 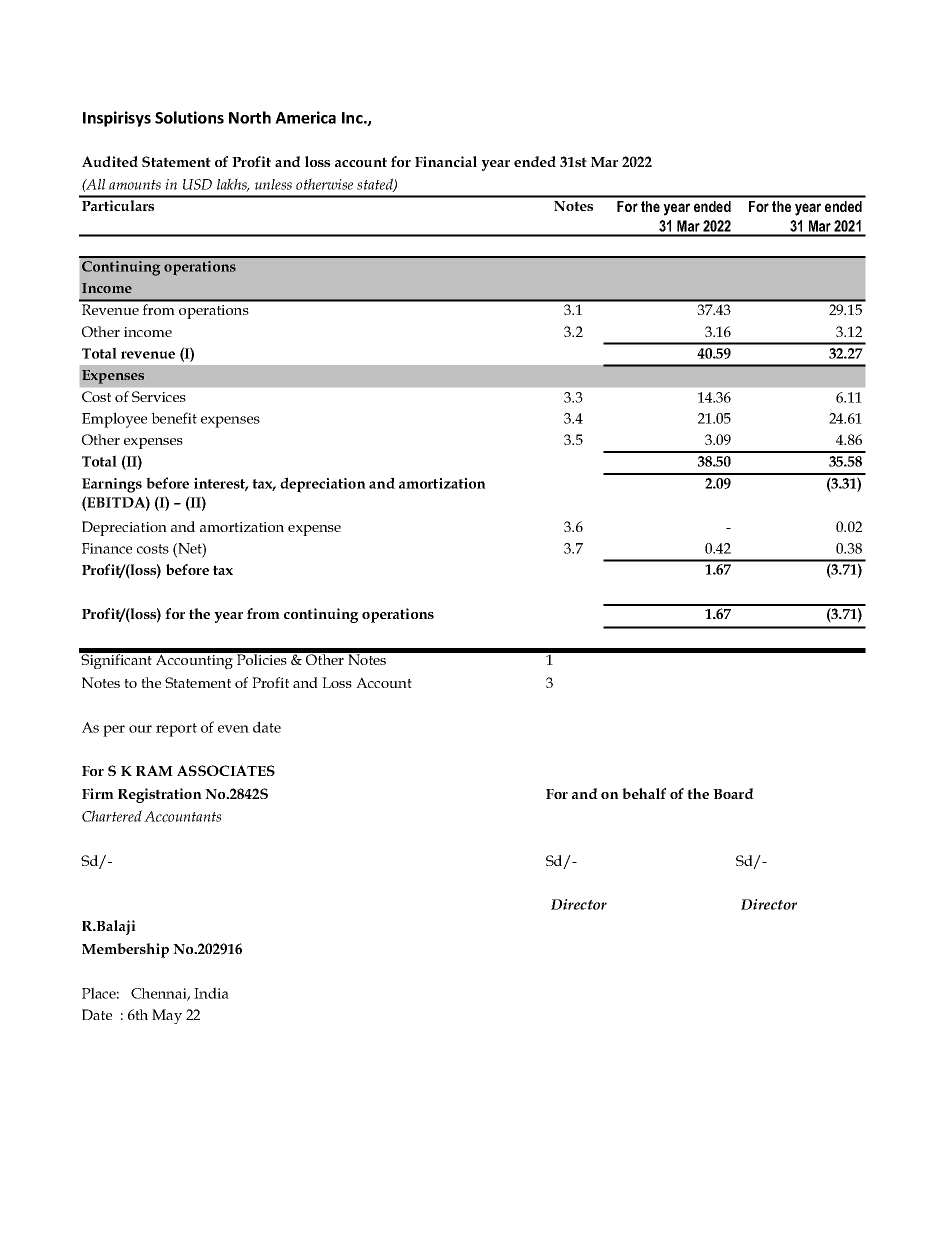 I want to click on Financial, so click(x=446, y=161).
